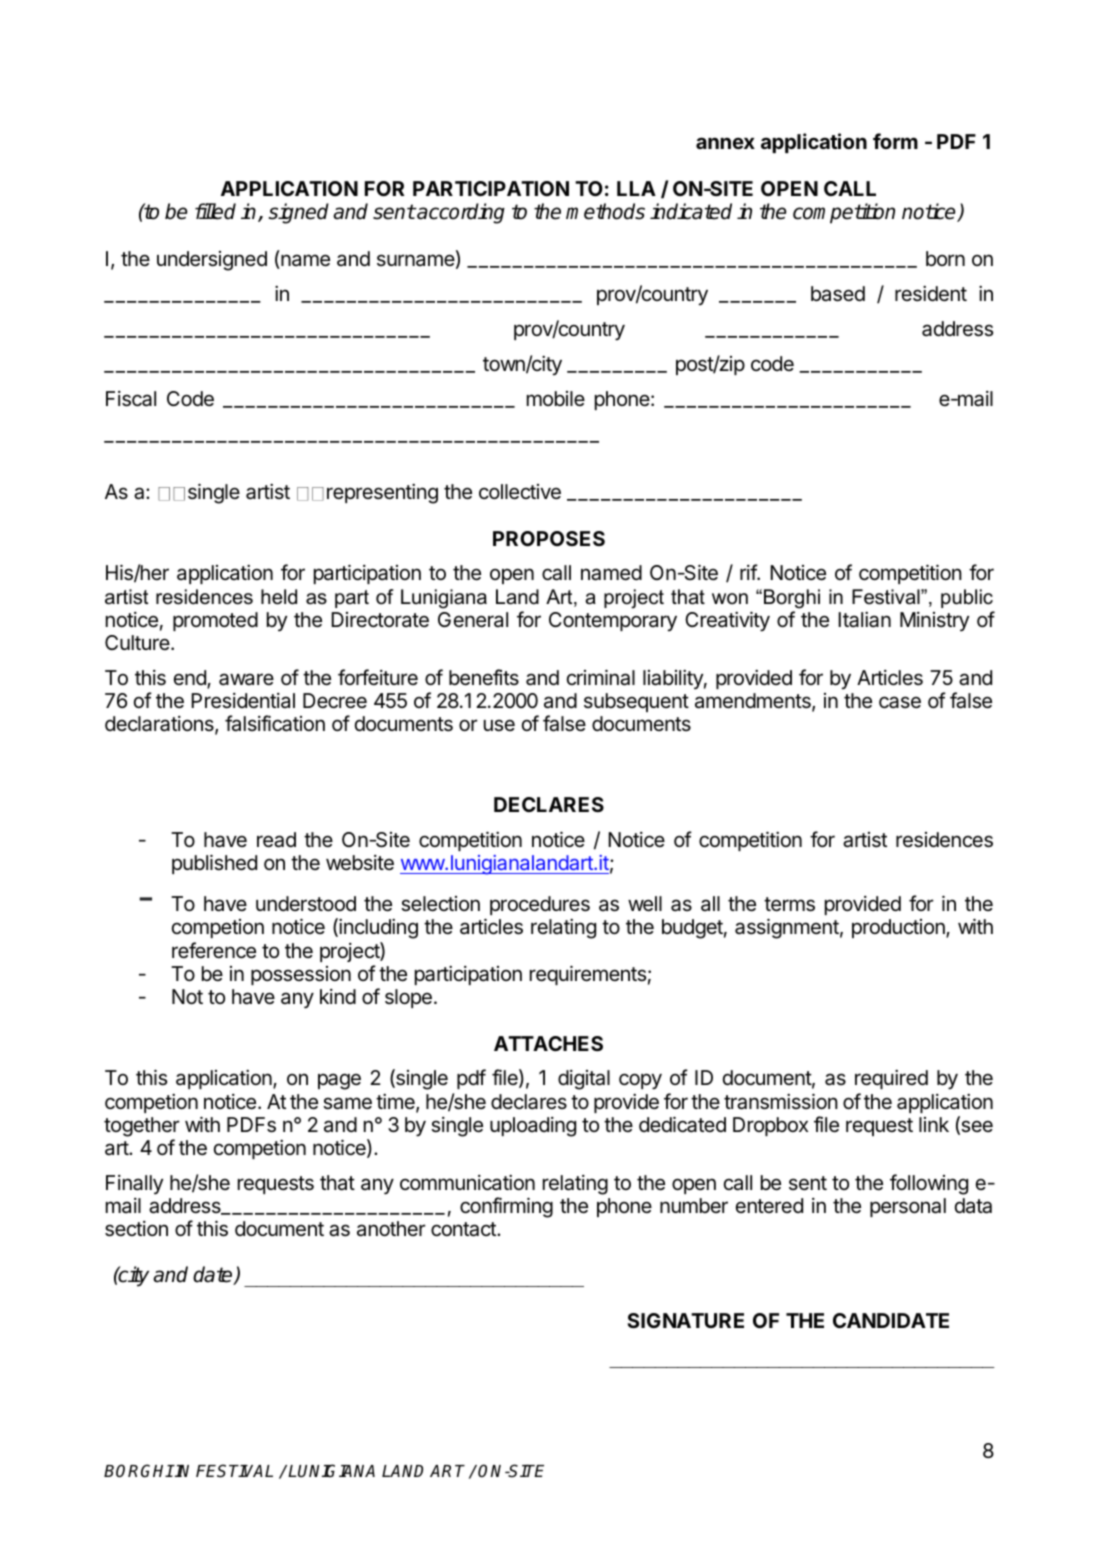 This image has width=1098, height=1553. What do you see at coordinates (275, 723) in the image?
I see `falsification` at bounding box center [275, 723].
